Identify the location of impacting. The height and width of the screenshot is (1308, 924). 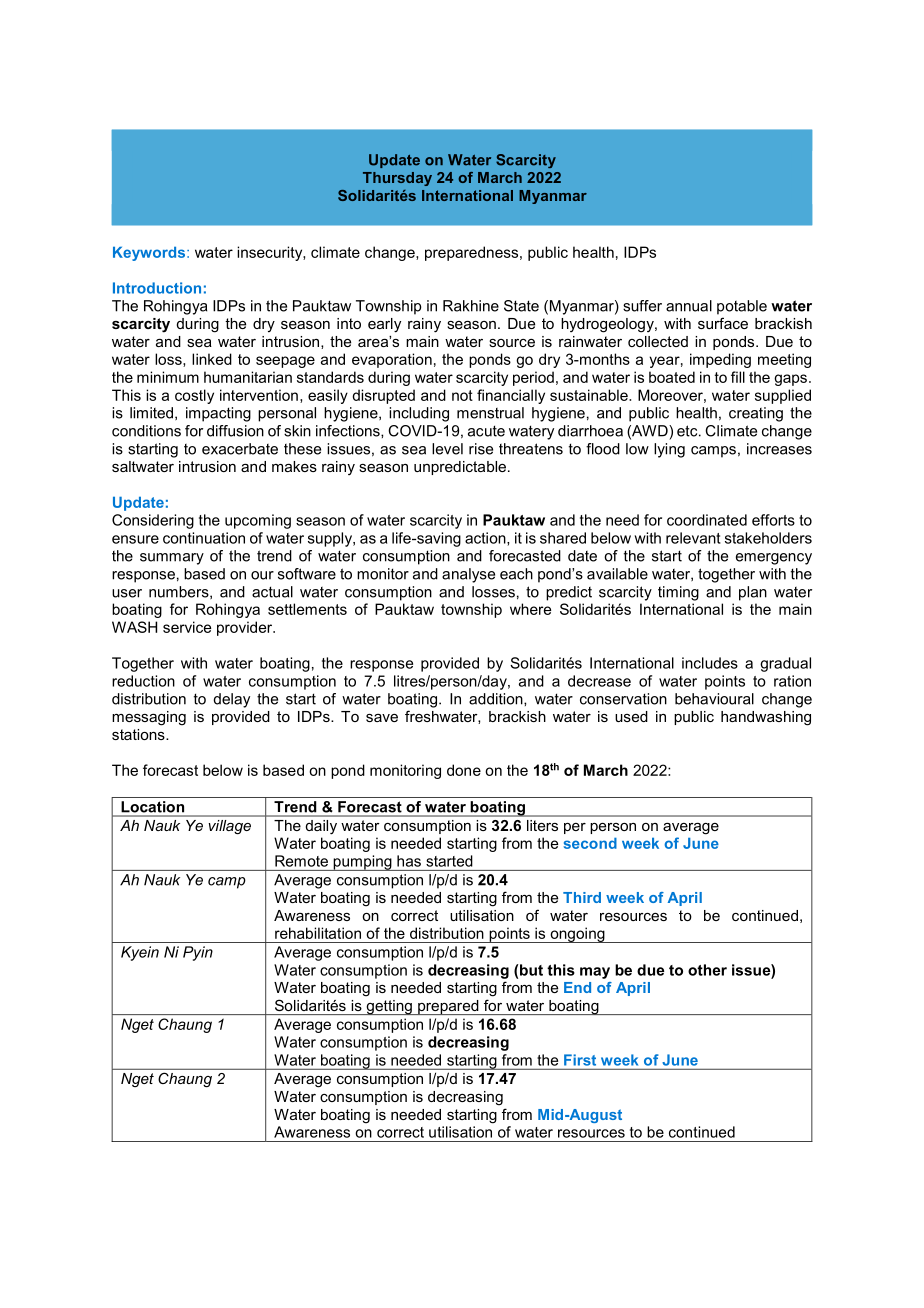
(218, 414).
